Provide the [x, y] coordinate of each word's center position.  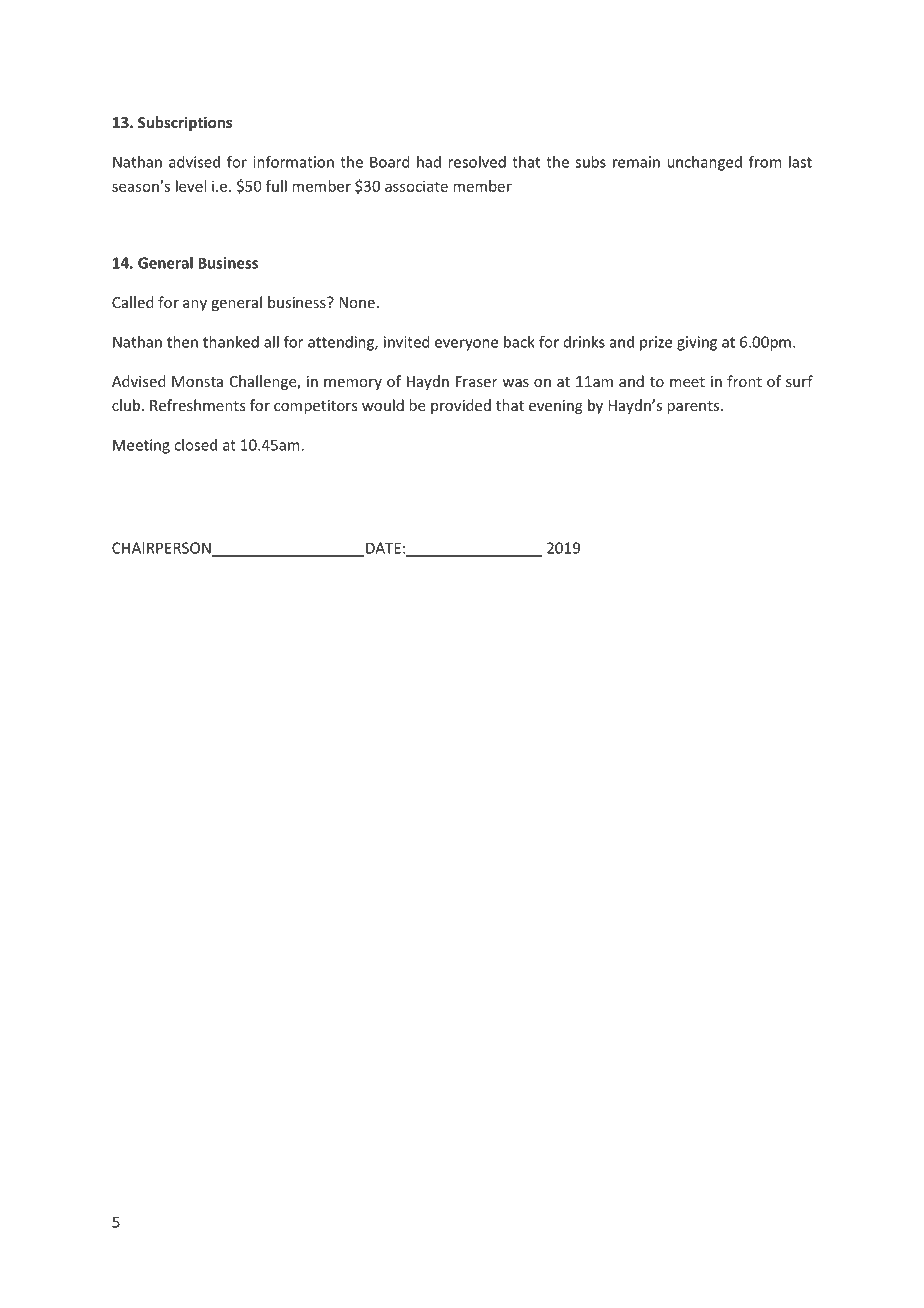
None [357, 302]
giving [697, 343]
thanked [231, 342]
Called [133, 302]
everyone [466, 345]
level [191, 186]
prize [656, 343]
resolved [477, 162]
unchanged [704, 163]
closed [195, 445]
